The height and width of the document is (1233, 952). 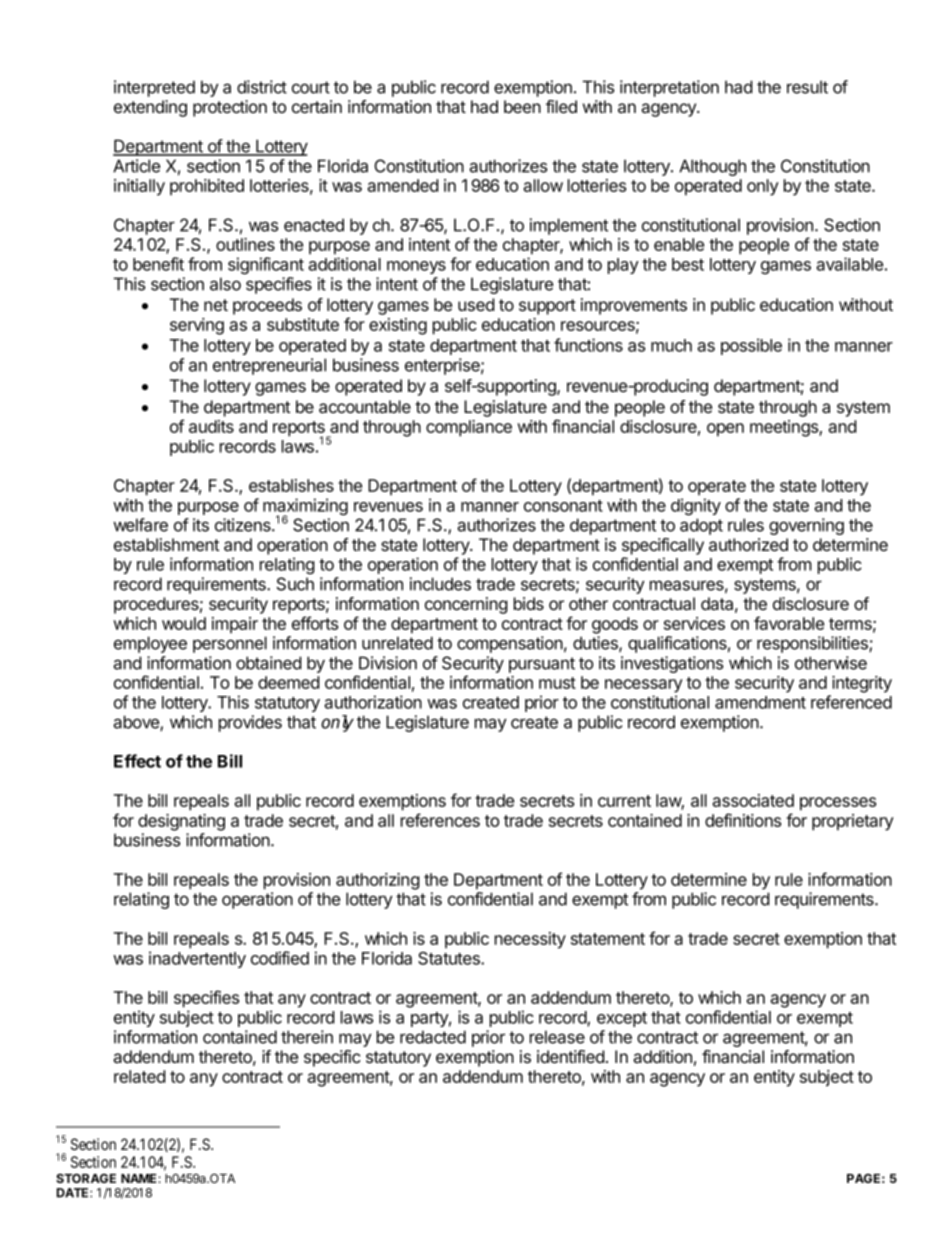 What do you see at coordinates (440, 820) in the document?
I see `references` at bounding box center [440, 820].
